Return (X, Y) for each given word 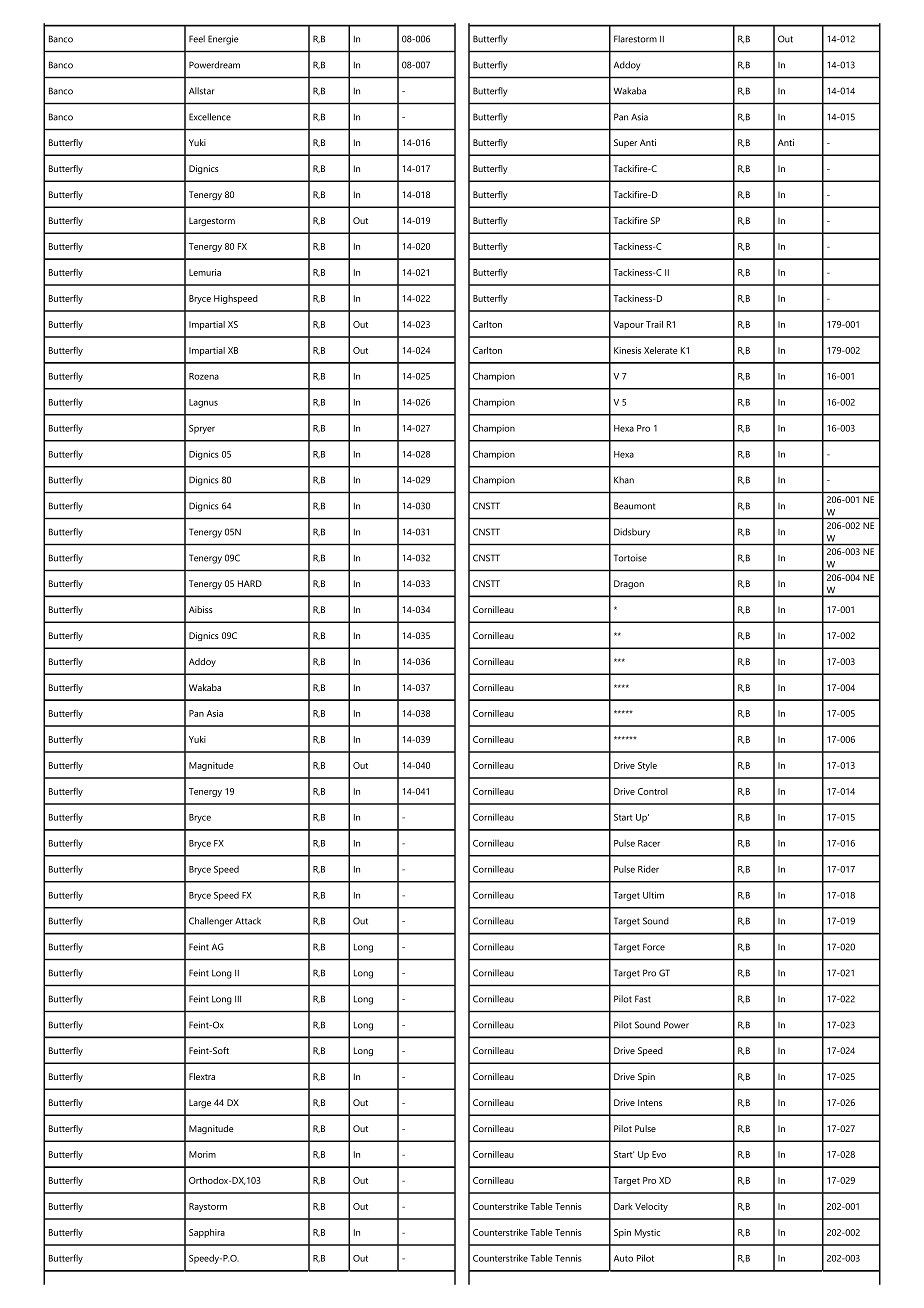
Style (647, 766)
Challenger (211, 922)
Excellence (210, 117)
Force (654, 947)
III (238, 999)
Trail (654, 324)
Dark (623, 1206)
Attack (248, 921)
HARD (250, 583)
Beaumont (634, 506)
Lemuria (205, 272)
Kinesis (627, 350)
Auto (623, 1258)
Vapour (628, 325)
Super (625, 143)
